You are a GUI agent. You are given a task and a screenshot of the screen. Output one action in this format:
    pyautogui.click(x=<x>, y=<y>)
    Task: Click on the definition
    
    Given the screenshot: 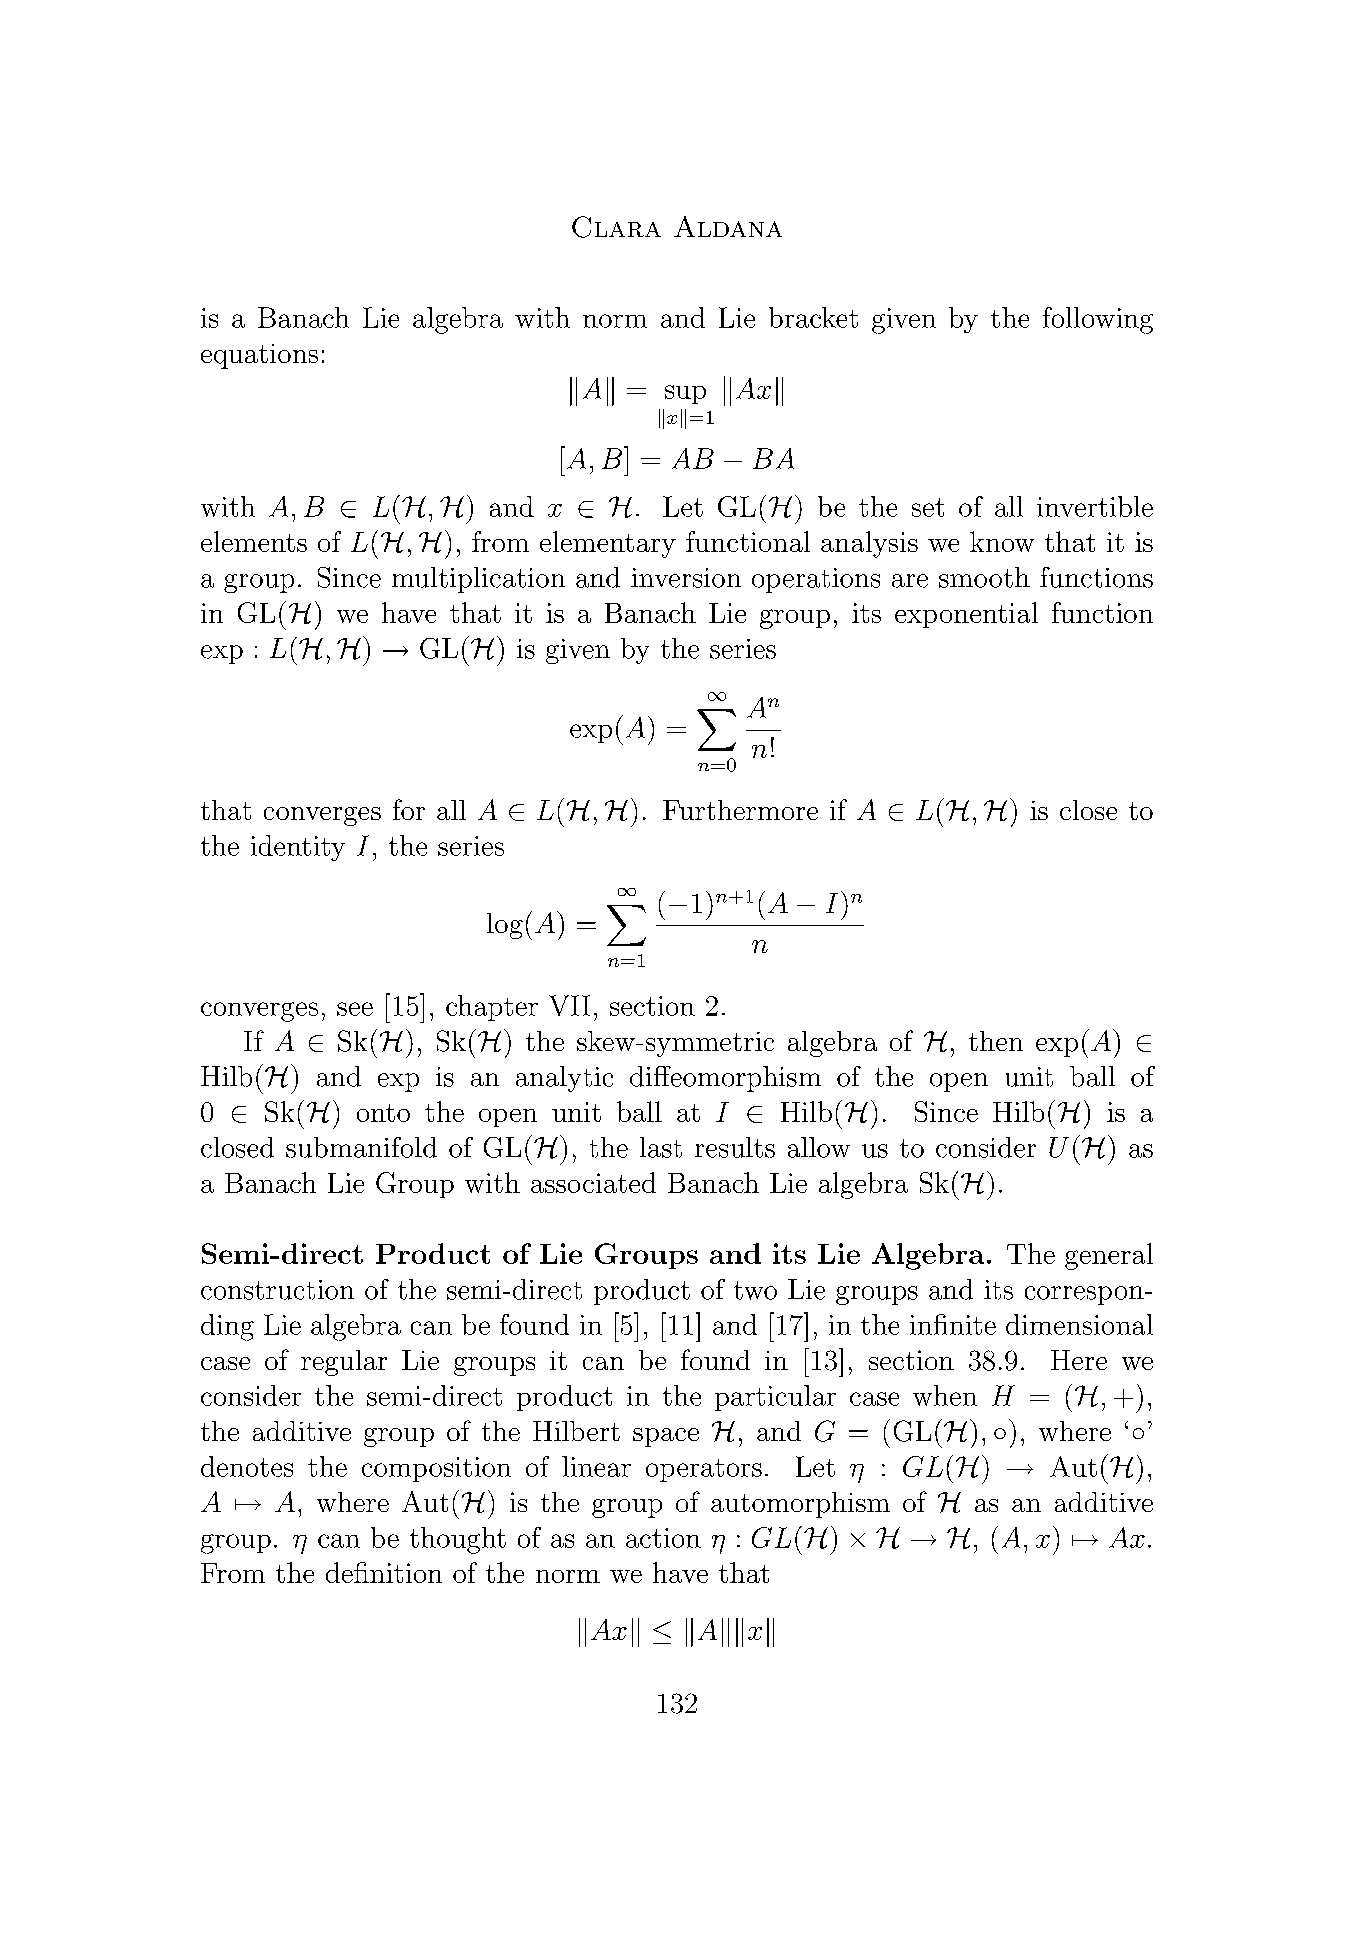 What is the action you would take?
    pyautogui.click(x=384, y=1572)
